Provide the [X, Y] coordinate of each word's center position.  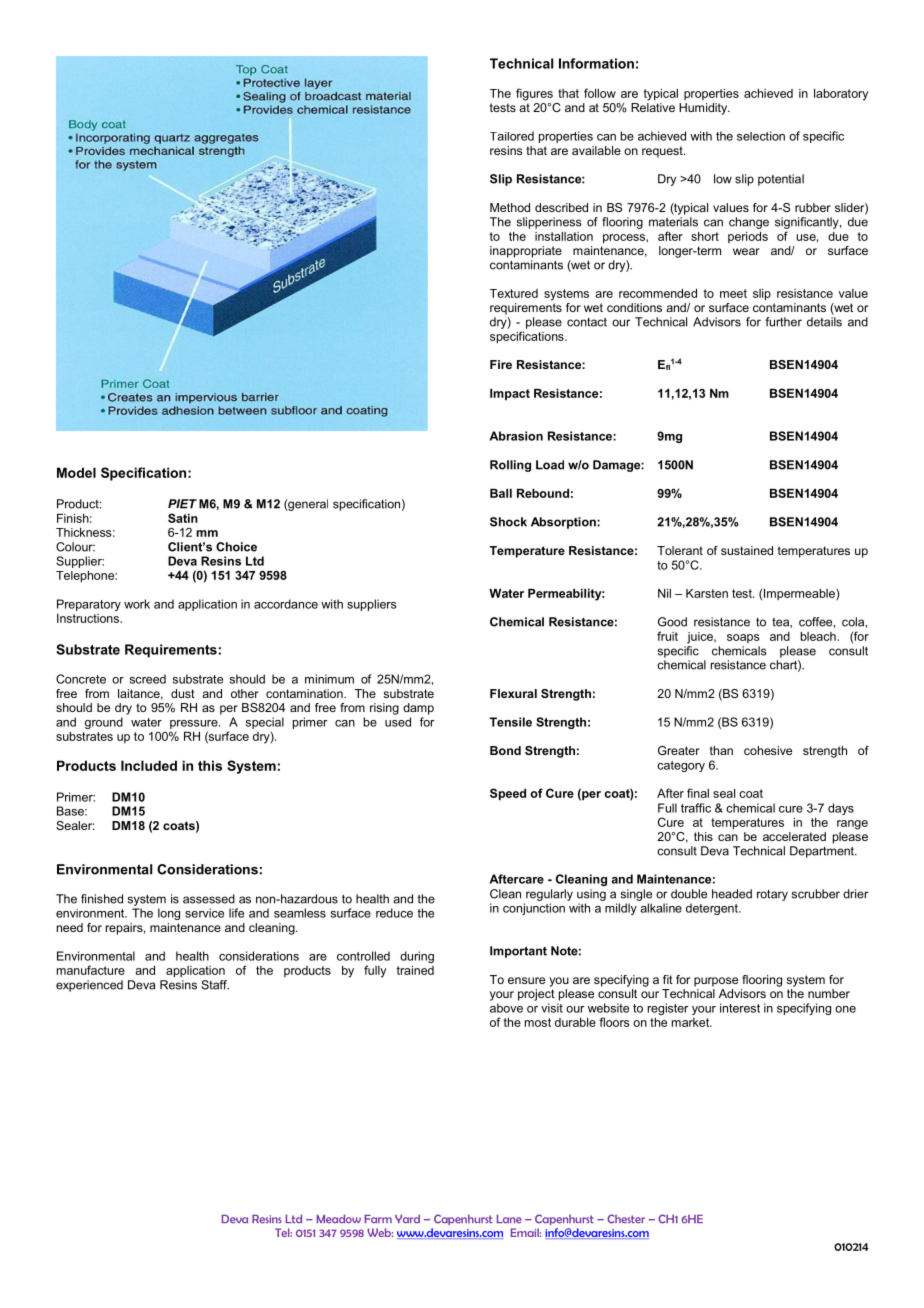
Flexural [513, 693]
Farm [378, 1219]
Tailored [512, 136]
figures [534, 94]
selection [761, 136]
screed [148, 679]
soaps [743, 638]
